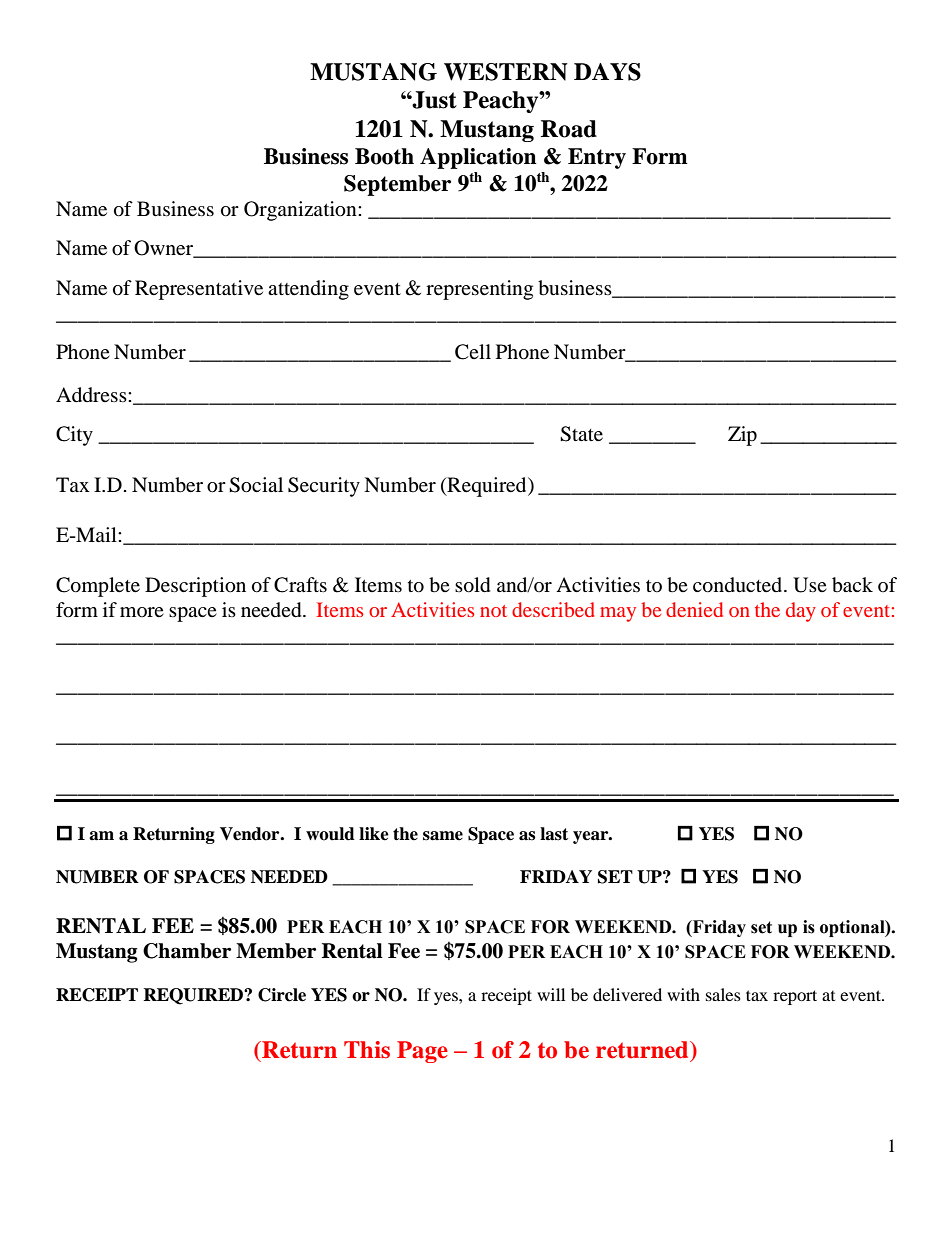 The height and width of the document is (1233, 952). I want to click on Chamber, so click(187, 951).
